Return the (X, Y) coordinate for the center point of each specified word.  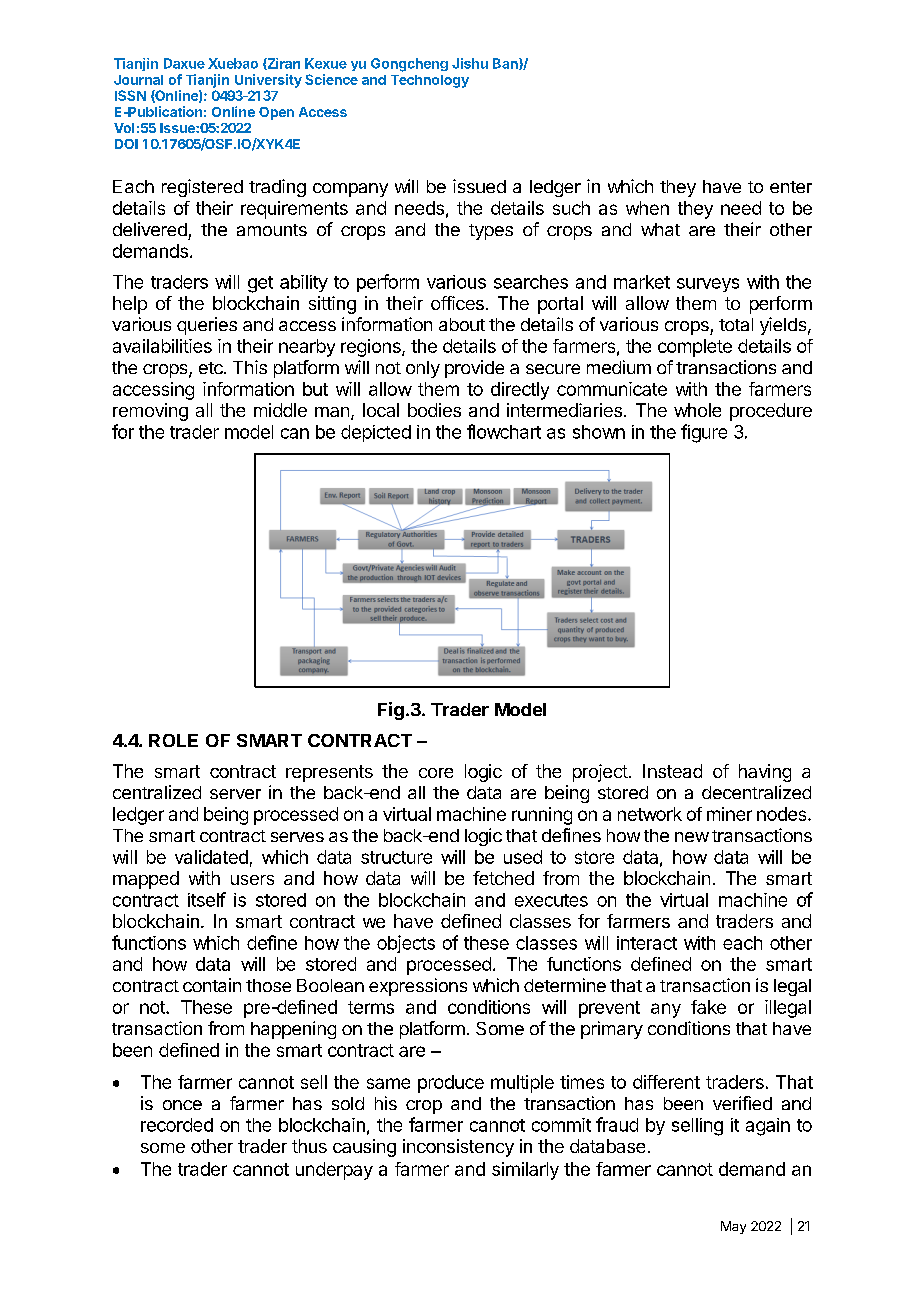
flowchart (504, 431)
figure (704, 433)
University (268, 81)
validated (211, 857)
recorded (177, 1125)
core (436, 773)
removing (150, 412)
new (692, 837)
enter (791, 187)
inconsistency (458, 1148)
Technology (430, 81)
